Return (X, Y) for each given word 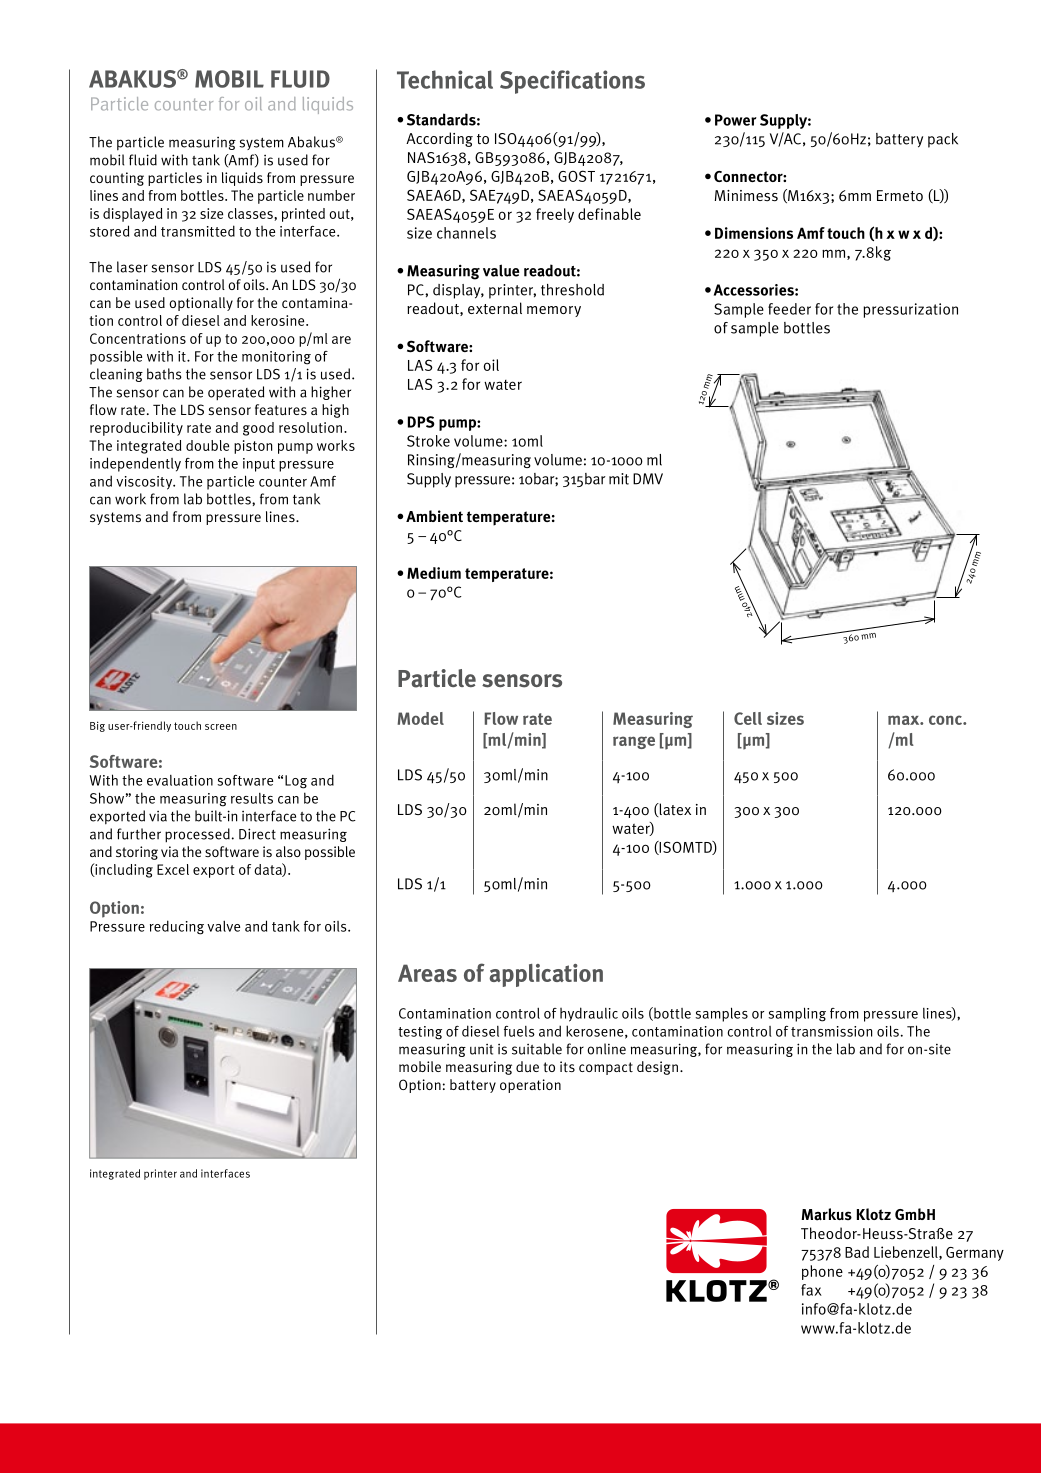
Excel (173, 869)
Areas (427, 973)
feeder (789, 309)
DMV (648, 479)
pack (943, 140)
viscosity (145, 483)
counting (117, 179)
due (527, 1067)
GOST (576, 176)
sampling (797, 1014)
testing (420, 1033)
